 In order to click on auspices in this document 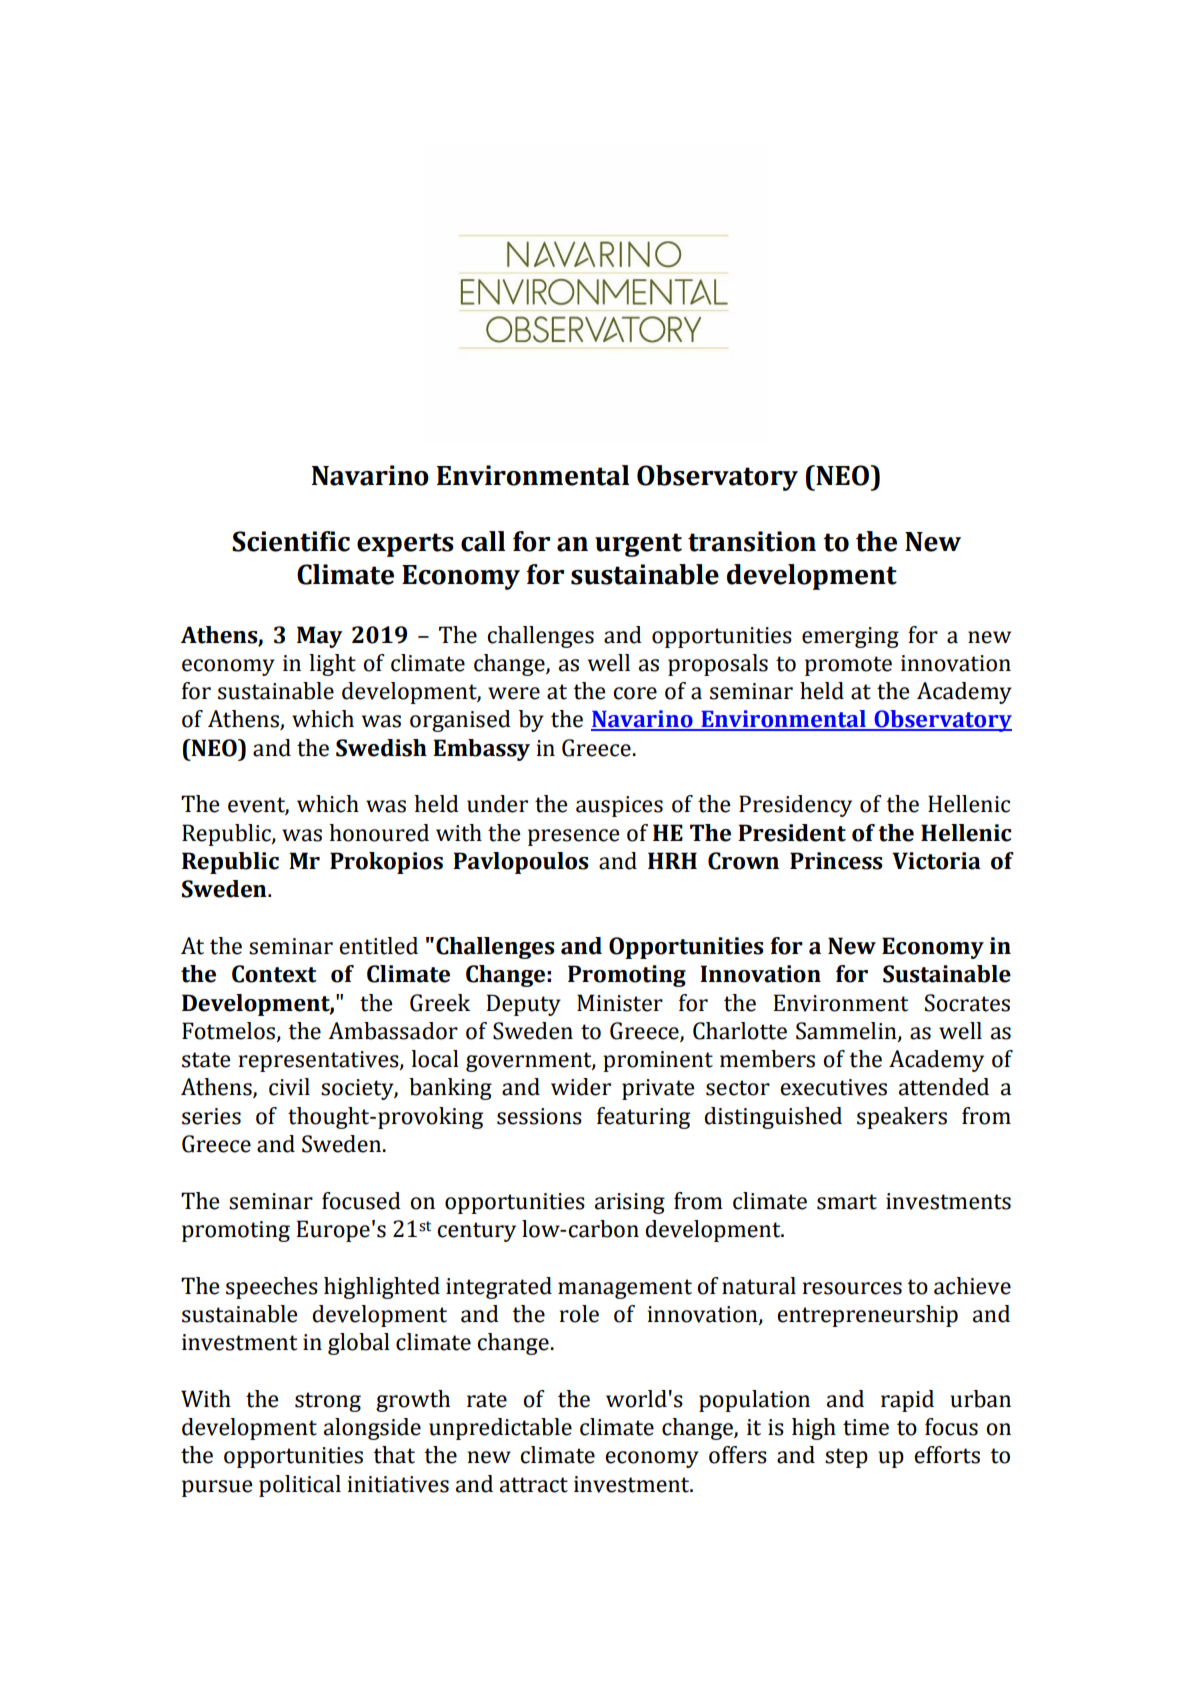, I will do `click(619, 806)`.
